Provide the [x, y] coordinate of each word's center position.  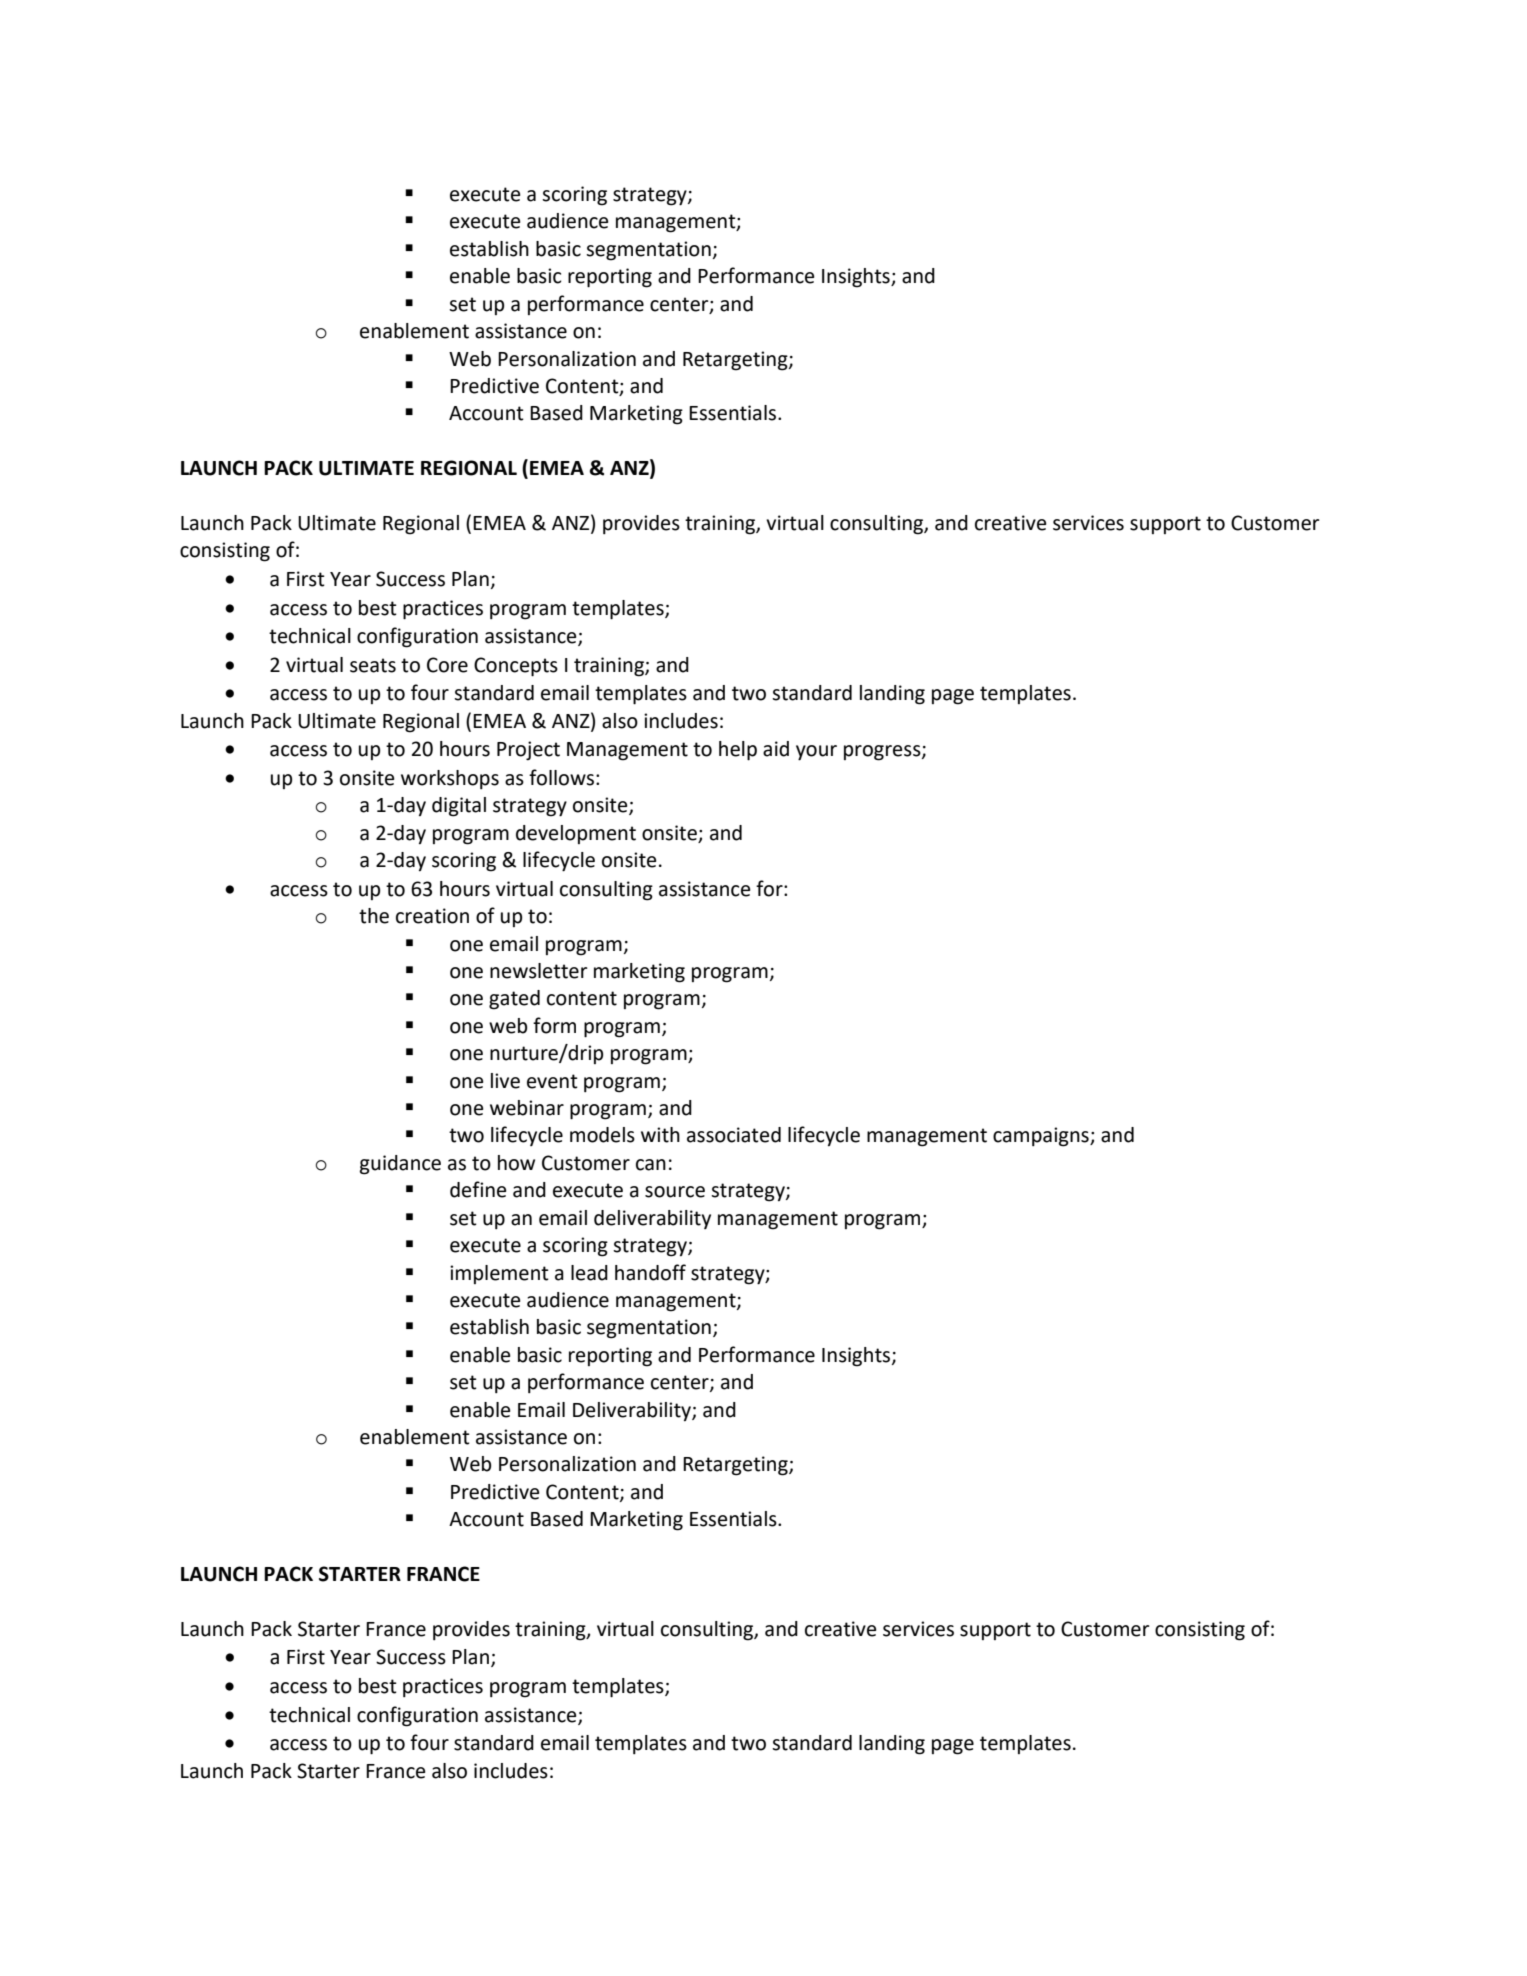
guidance [400, 1165]
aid [776, 749]
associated [734, 1135]
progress [883, 753]
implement [499, 1274]
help [738, 751]
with [660, 1135]
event [552, 1081]
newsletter [539, 971]
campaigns [1042, 1137]
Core [447, 665]
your [816, 753]
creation [432, 916]
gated [514, 1000]
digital [459, 807]
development [576, 834]
